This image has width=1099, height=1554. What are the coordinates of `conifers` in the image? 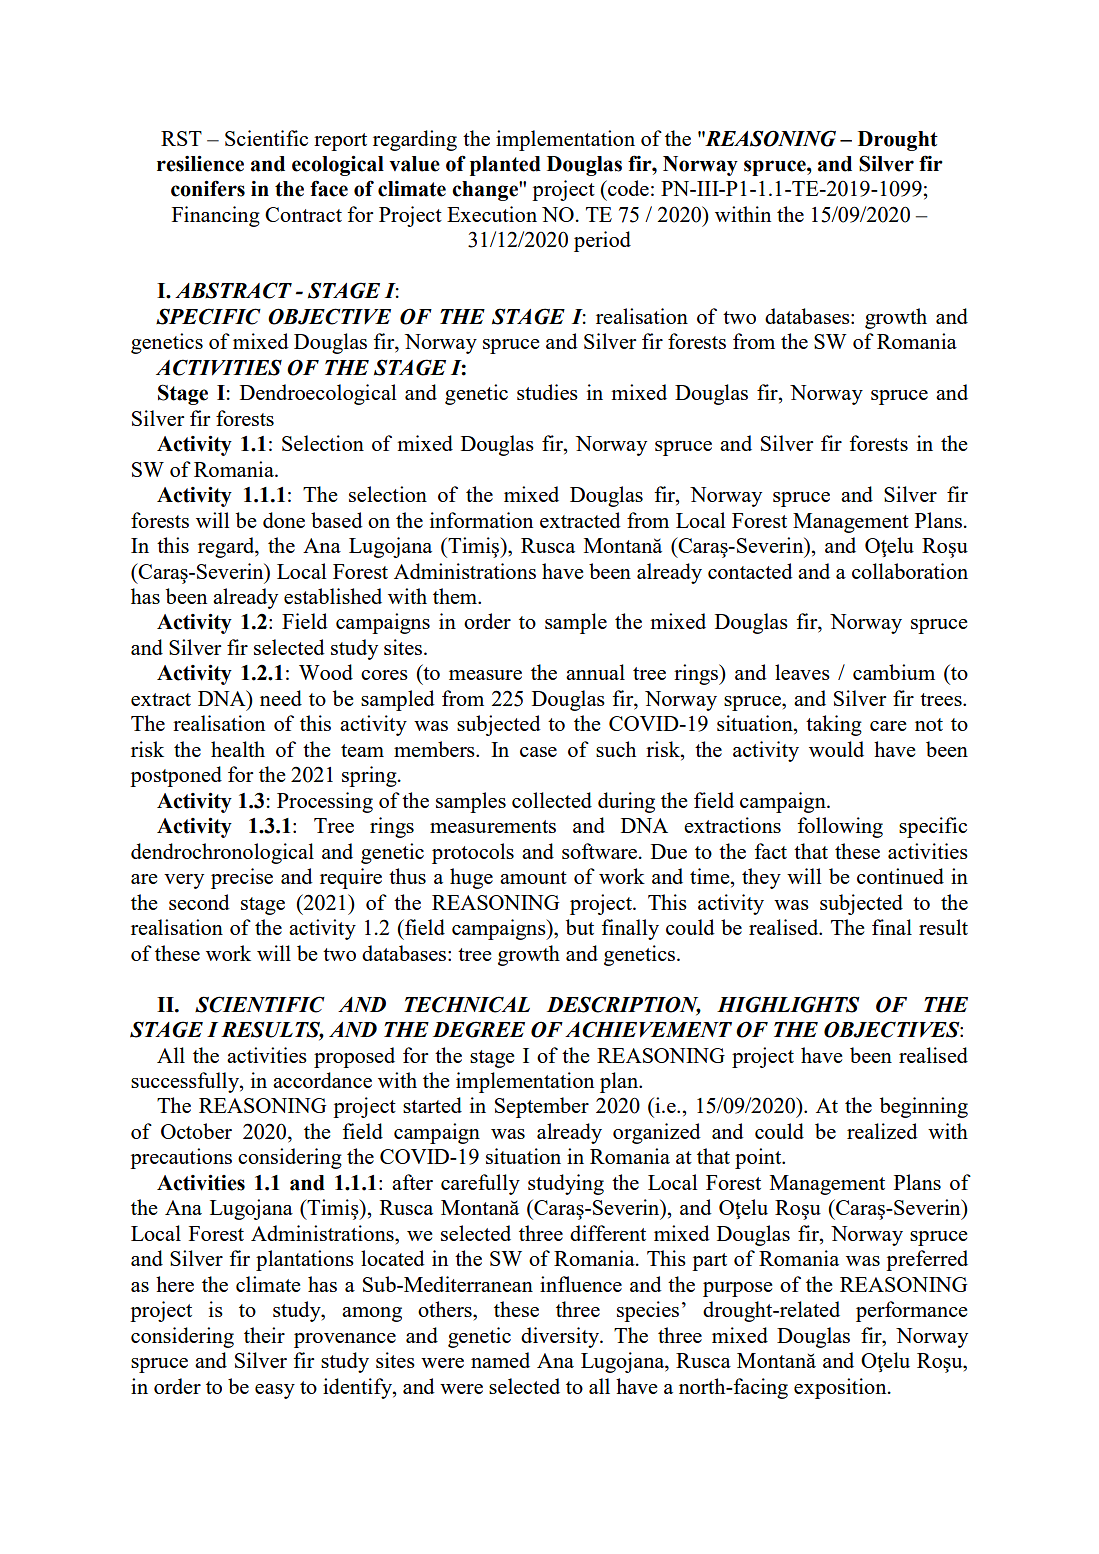 It's located at (208, 188).
